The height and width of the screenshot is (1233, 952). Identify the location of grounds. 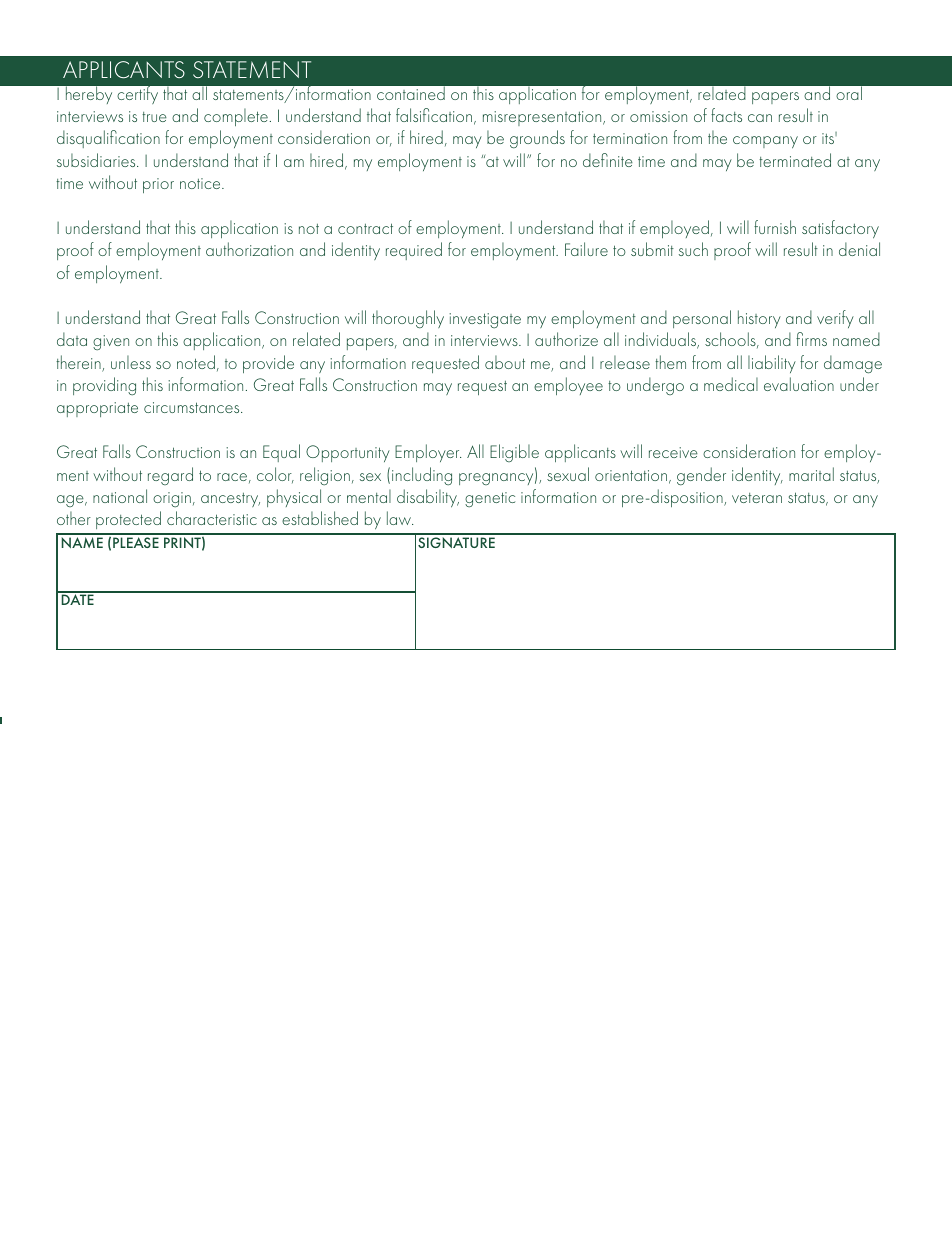
(537, 139).
